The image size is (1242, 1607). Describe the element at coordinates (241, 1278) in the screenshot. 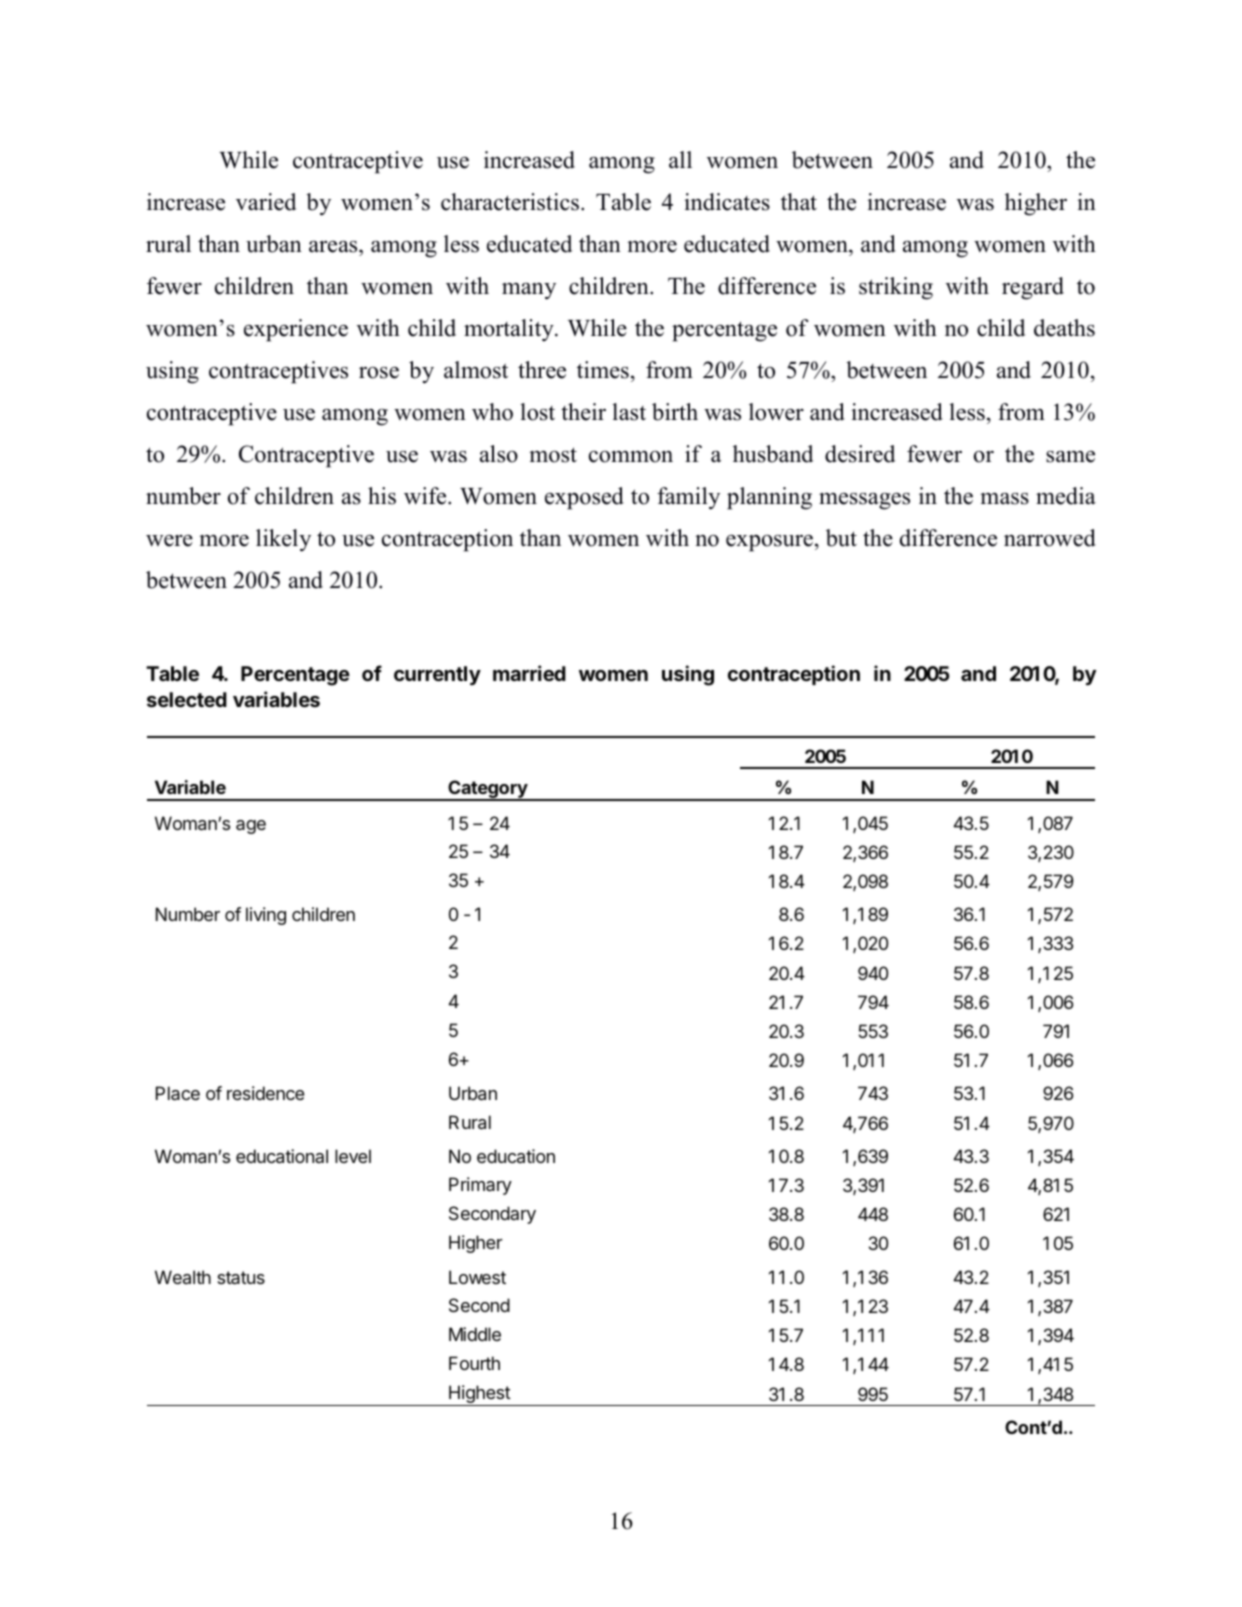

I see `status` at that location.
